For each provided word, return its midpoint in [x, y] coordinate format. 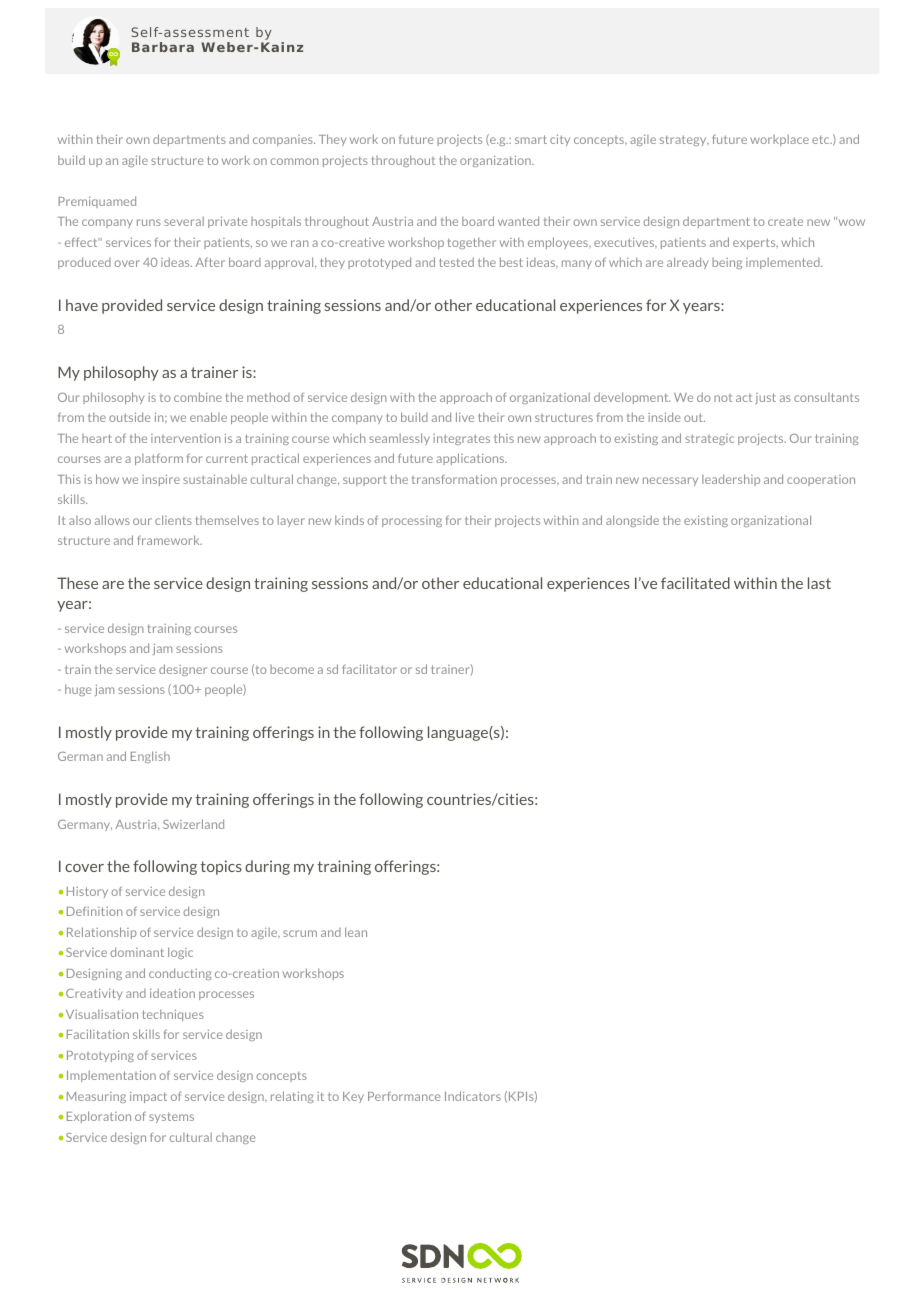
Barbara [163, 47]
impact [148, 1097]
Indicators [473, 1096]
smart [531, 139]
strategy [684, 140]
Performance [404, 1096]
